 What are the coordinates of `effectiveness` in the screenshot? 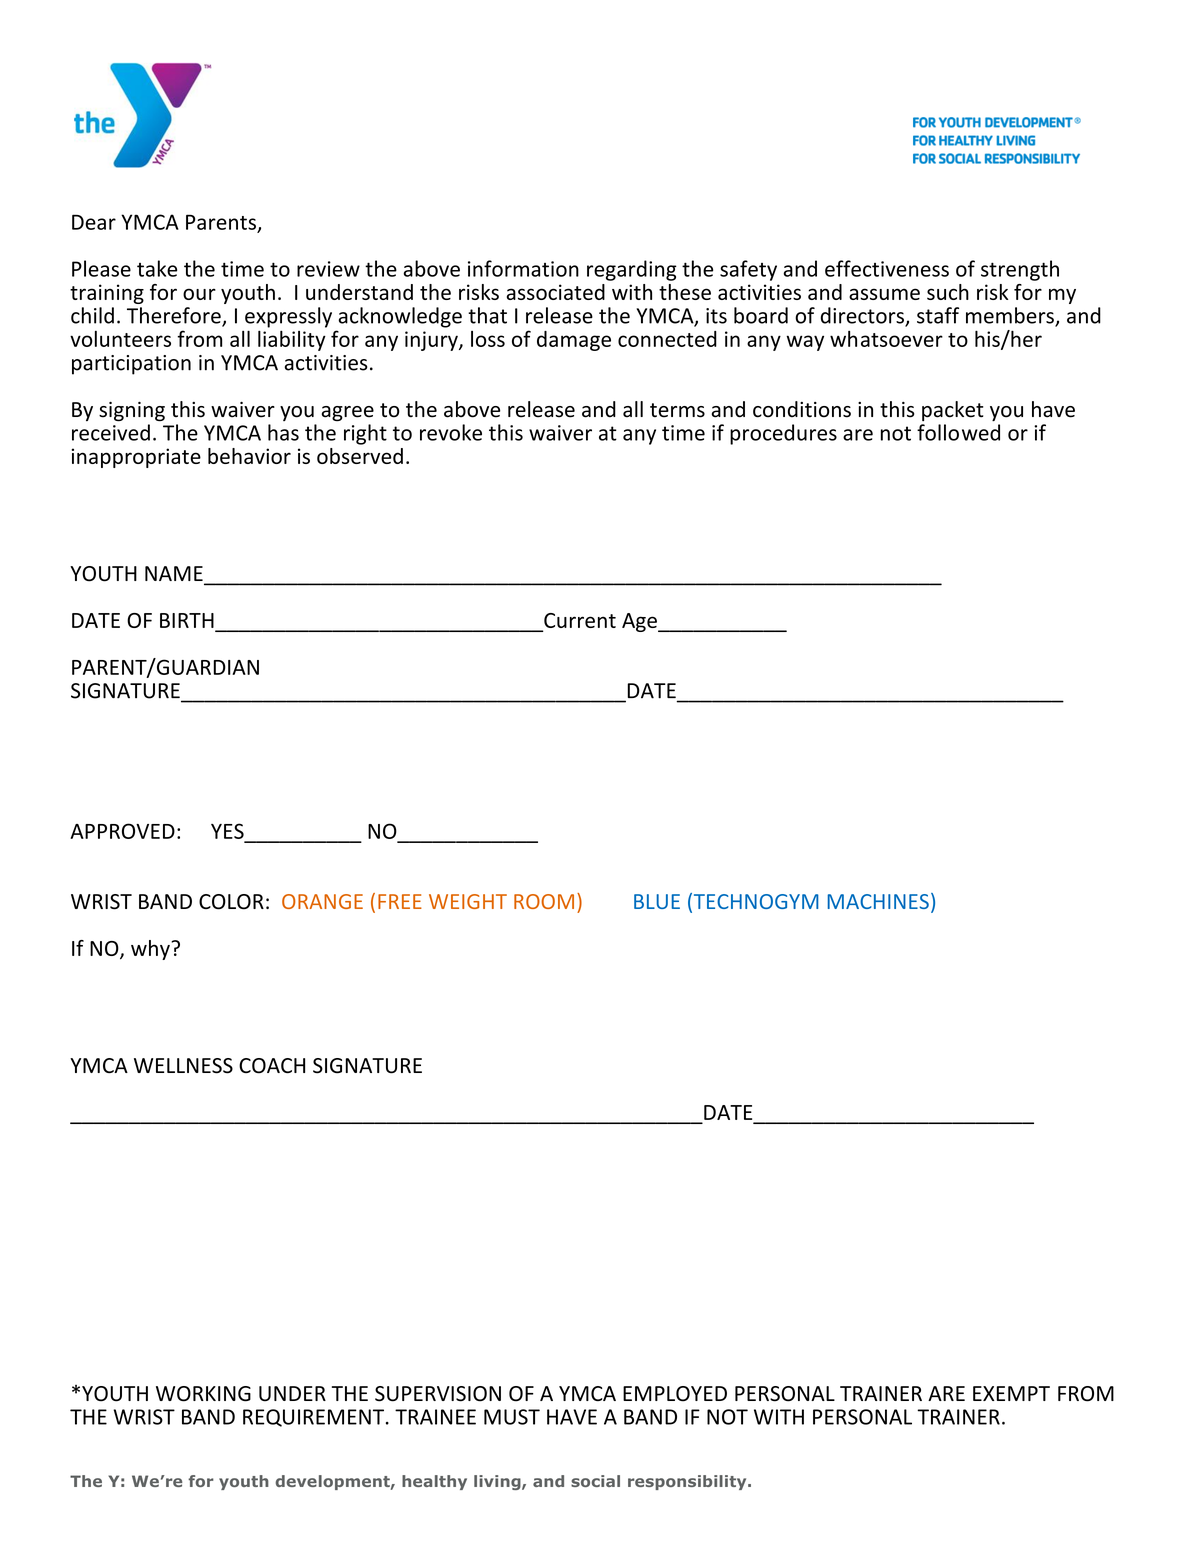 It's located at (887, 268).
